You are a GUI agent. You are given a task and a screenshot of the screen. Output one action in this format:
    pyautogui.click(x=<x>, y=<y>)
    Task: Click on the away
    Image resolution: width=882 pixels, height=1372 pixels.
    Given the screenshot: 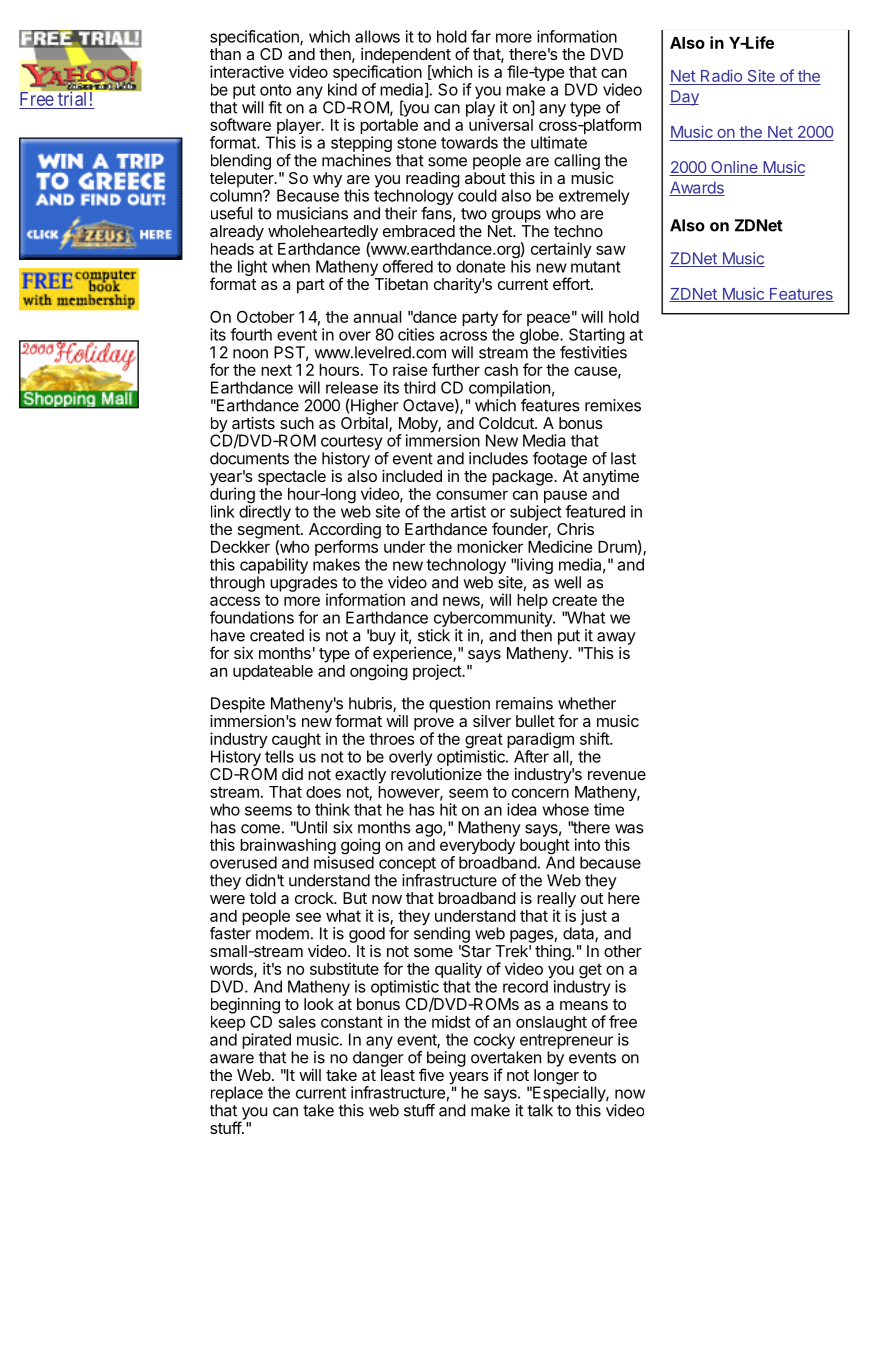 What is the action you would take?
    pyautogui.click(x=616, y=638)
